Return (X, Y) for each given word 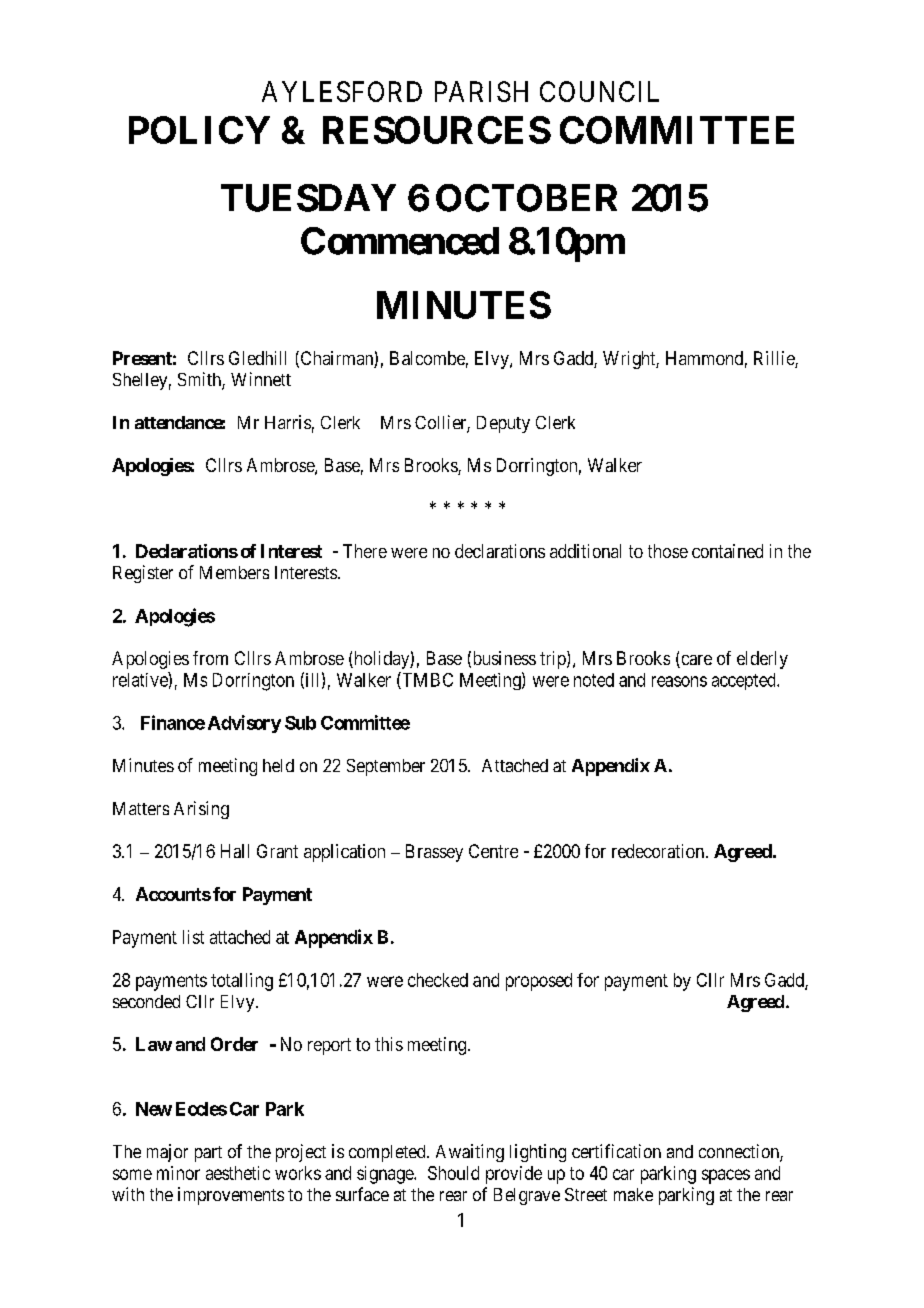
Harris (288, 422)
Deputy (503, 424)
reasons (679, 681)
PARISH (481, 91)
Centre (493, 851)
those (668, 551)
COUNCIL (599, 91)
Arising (201, 810)
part (208, 1154)
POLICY (199, 130)
